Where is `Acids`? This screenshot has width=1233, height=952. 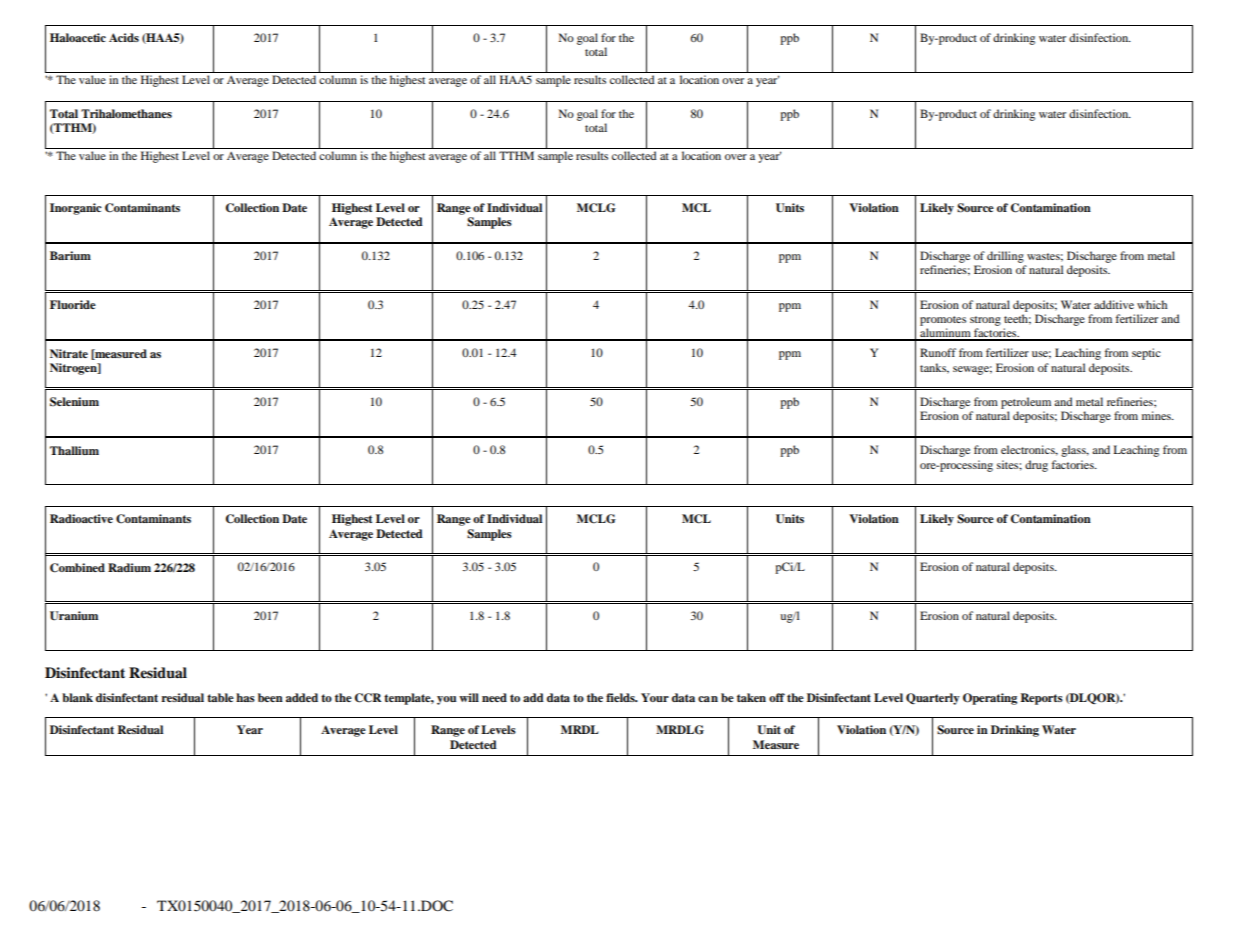 Acids is located at coordinates (124, 37).
